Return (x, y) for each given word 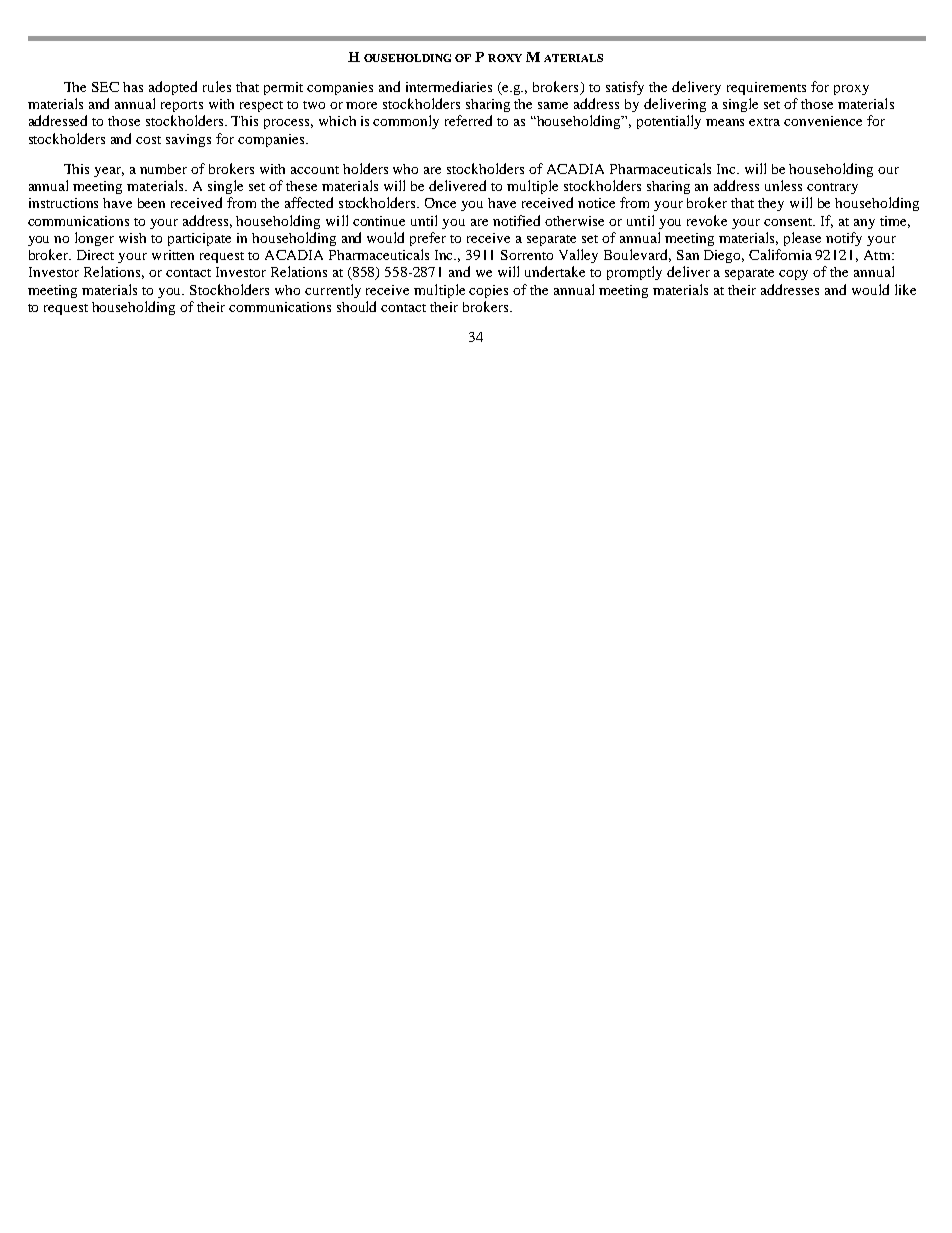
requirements (766, 88)
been (151, 203)
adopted (173, 88)
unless (783, 185)
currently (333, 291)
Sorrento (527, 255)
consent (789, 222)
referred (468, 120)
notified (516, 220)
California (780, 254)
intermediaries (449, 86)
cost (148, 140)
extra (764, 122)
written (173, 255)
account (315, 170)
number (163, 169)
